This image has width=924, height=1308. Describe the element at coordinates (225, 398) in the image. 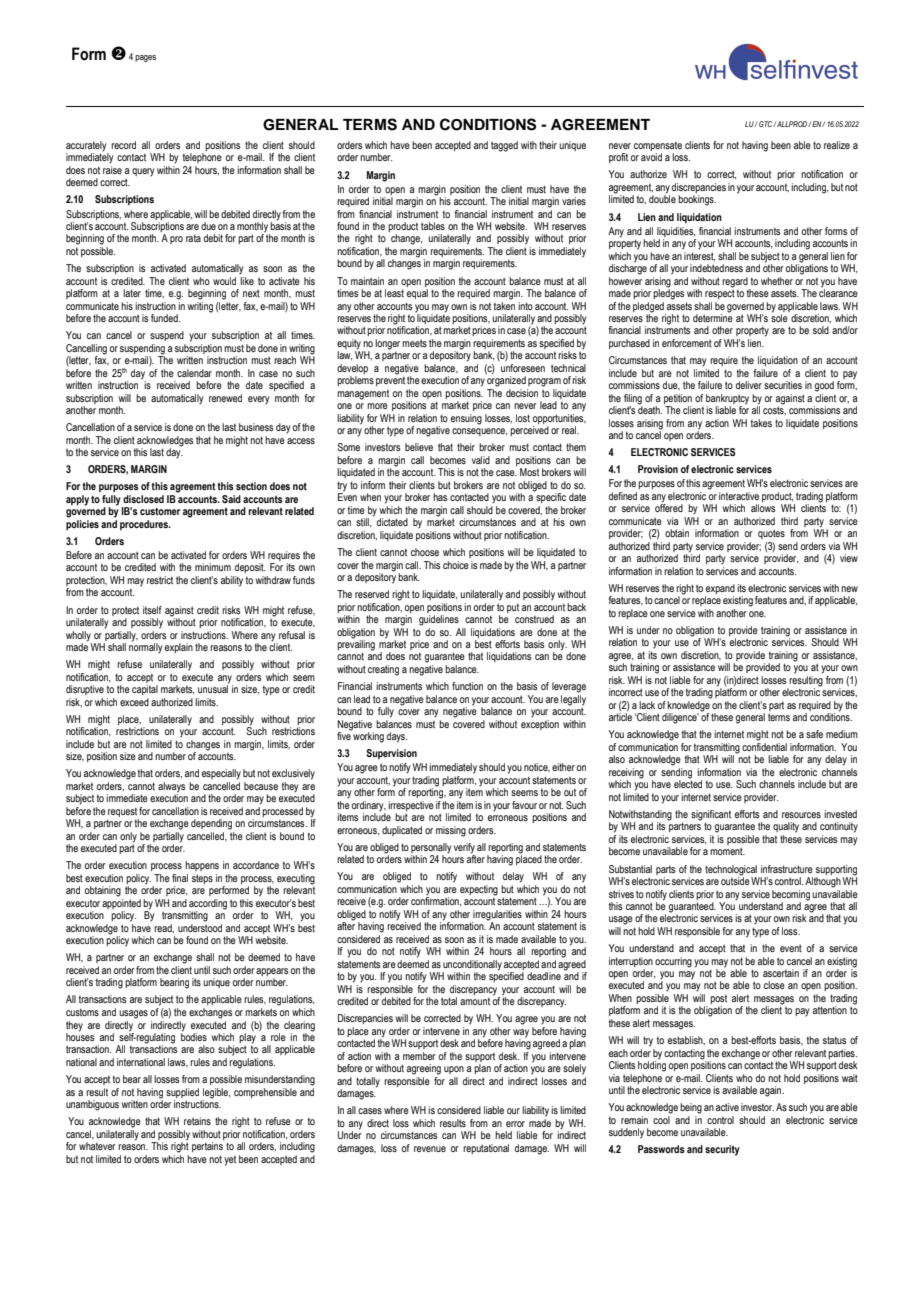

I see `renewed` at that location.
